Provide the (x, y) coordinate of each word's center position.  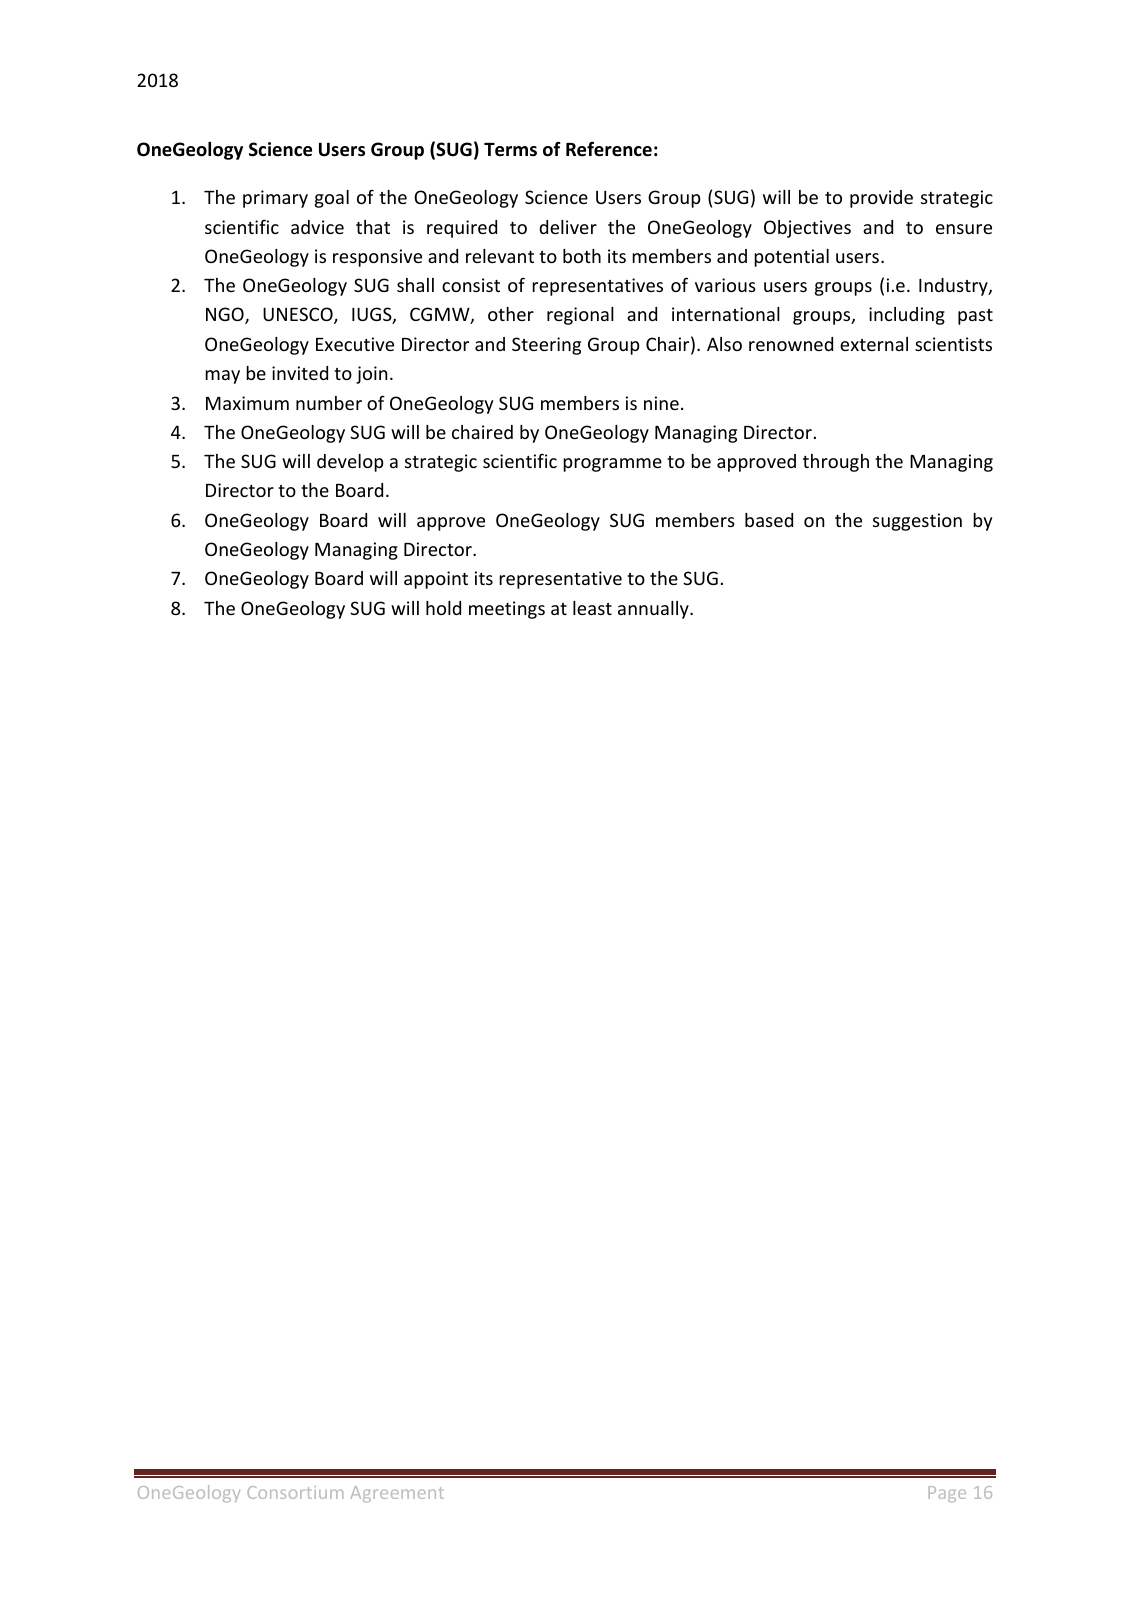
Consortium (295, 1492)
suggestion (917, 522)
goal (332, 199)
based (769, 520)
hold (443, 608)
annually (654, 610)
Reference (609, 149)
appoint (436, 580)
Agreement (397, 1494)
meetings (507, 610)
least (592, 608)
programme (612, 465)
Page (947, 1494)
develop (350, 463)
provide (881, 199)
